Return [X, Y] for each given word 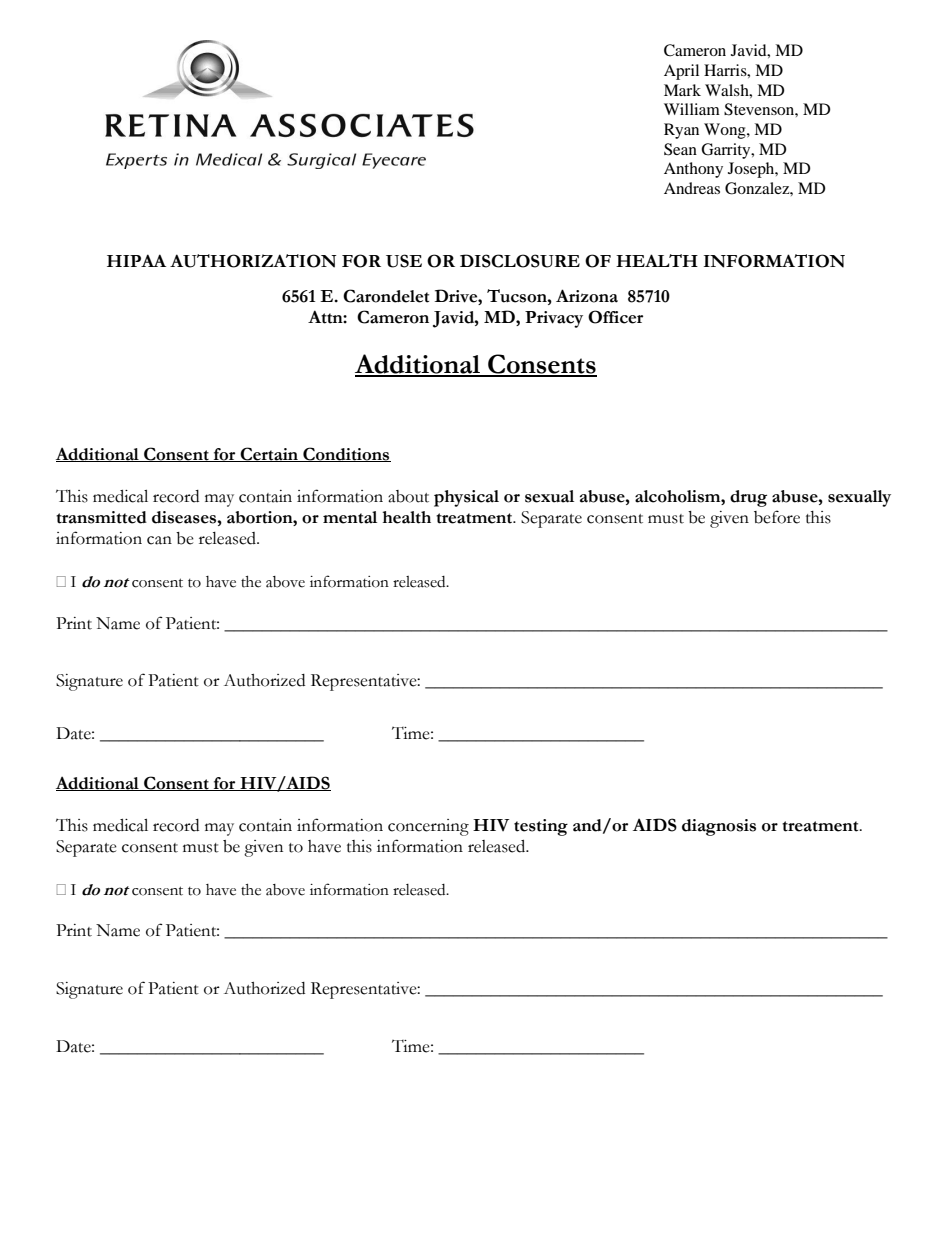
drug [748, 498]
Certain [269, 454]
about [408, 496]
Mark [682, 90]
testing [541, 827]
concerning [428, 827]
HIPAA [136, 260]
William [692, 109]
